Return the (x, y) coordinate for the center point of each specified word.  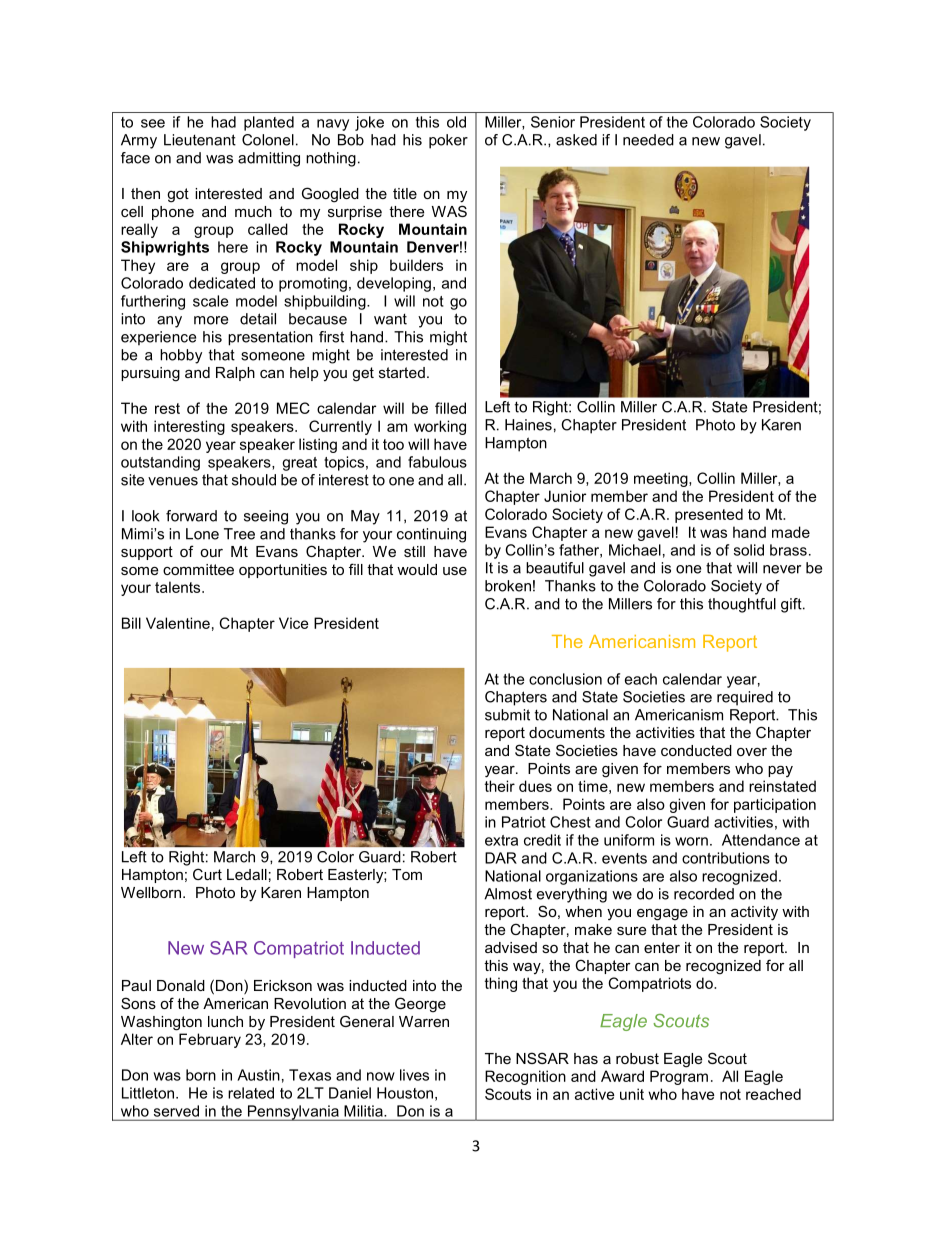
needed (648, 140)
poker (448, 141)
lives (414, 1075)
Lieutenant (200, 140)
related (251, 1093)
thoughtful (742, 605)
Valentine (178, 623)
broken (508, 586)
